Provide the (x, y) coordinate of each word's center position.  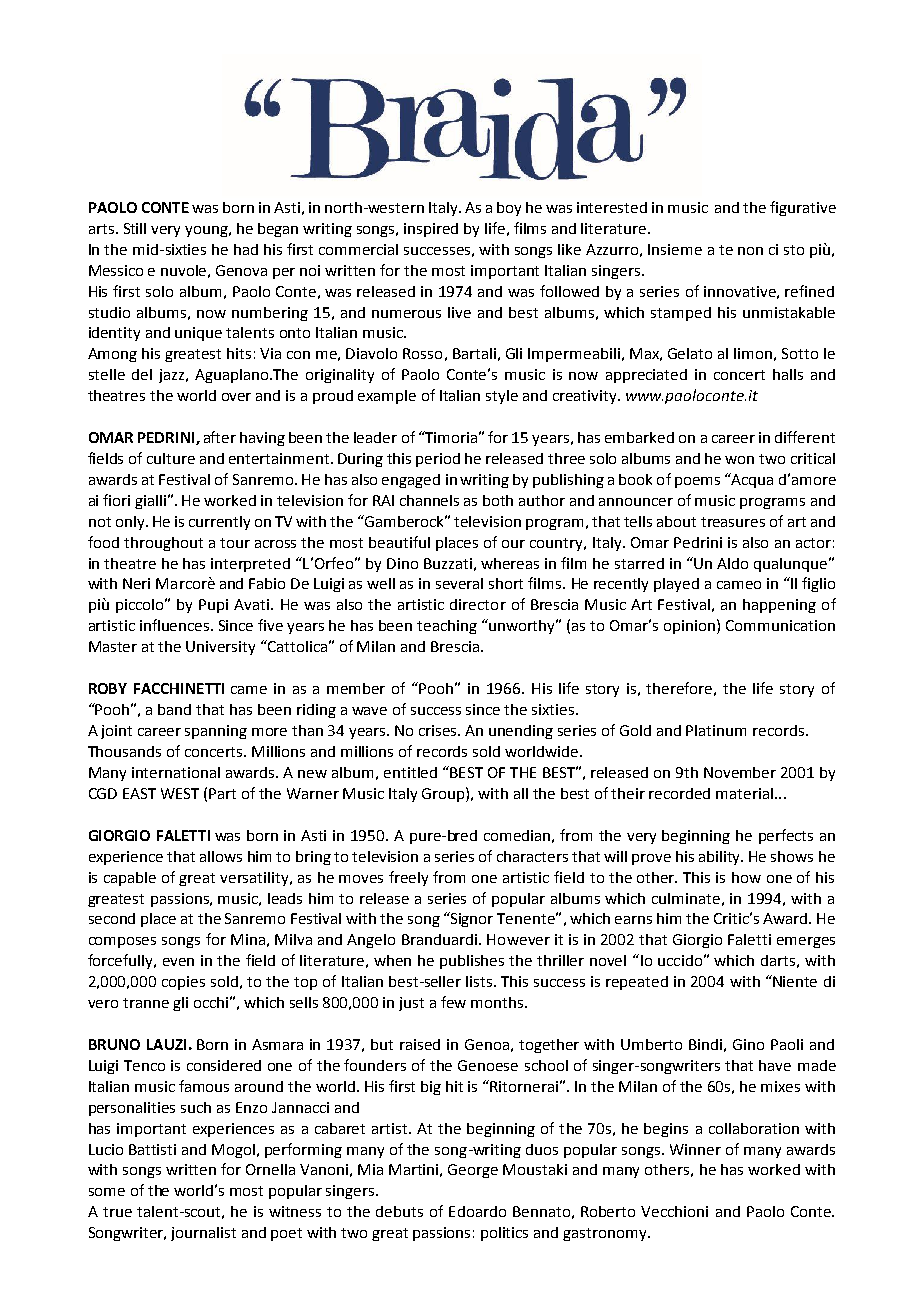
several (459, 583)
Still (135, 228)
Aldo (732, 563)
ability (721, 858)
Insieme (675, 249)
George (473, 1171)
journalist (203, 1234)
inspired (431, 230)
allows (221, 856)
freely (408, 878)
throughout (163, 544)
